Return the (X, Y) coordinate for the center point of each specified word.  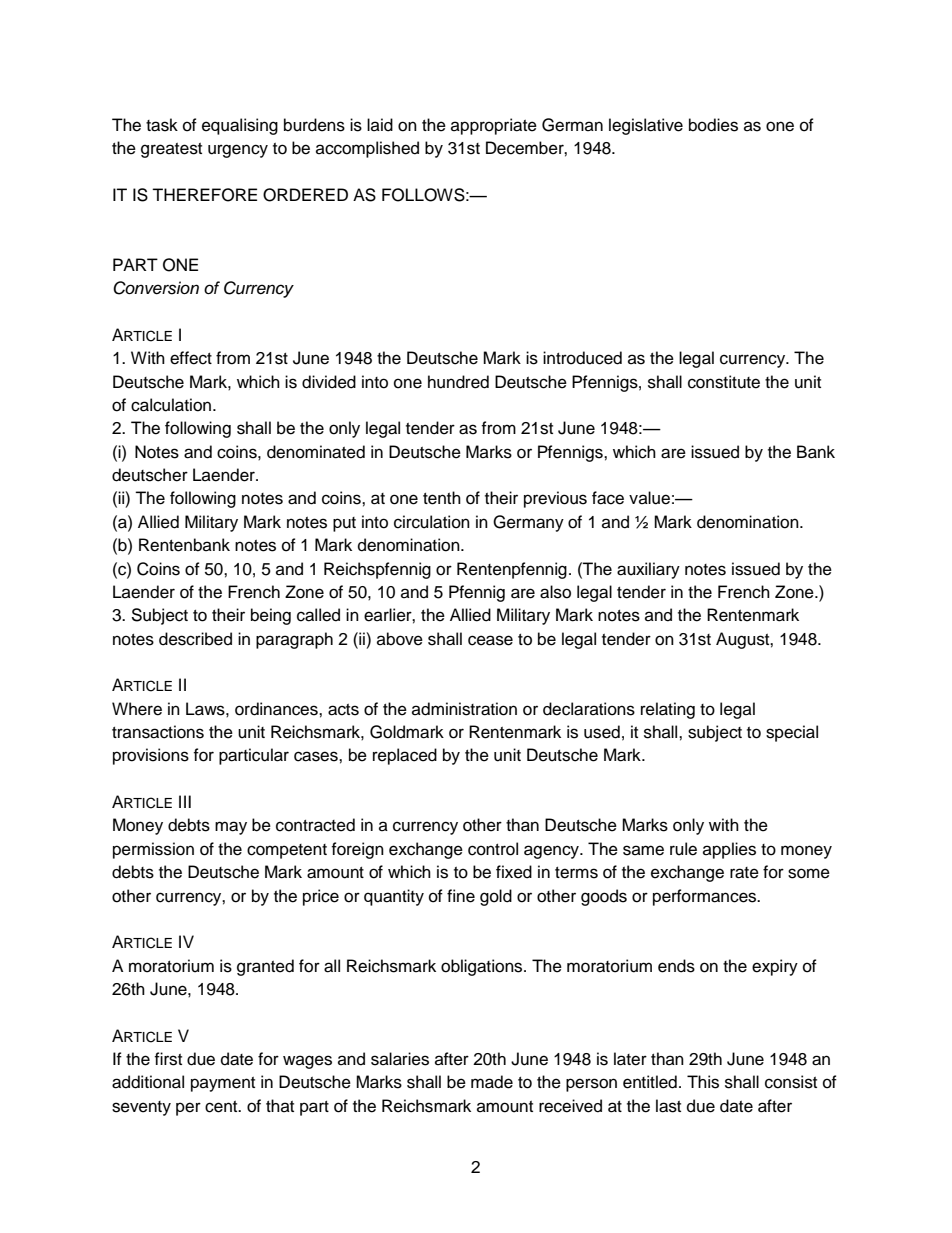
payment (223, 1084)
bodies (713, 125)
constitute (724, 382)
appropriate (494, 126)
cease (490, 640)
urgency (238, 151)
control (493, 849)
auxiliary (648, 570)
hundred (458, 382)
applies (729, 850)
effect (191, 358)
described (195, 639)
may (231, 828)
